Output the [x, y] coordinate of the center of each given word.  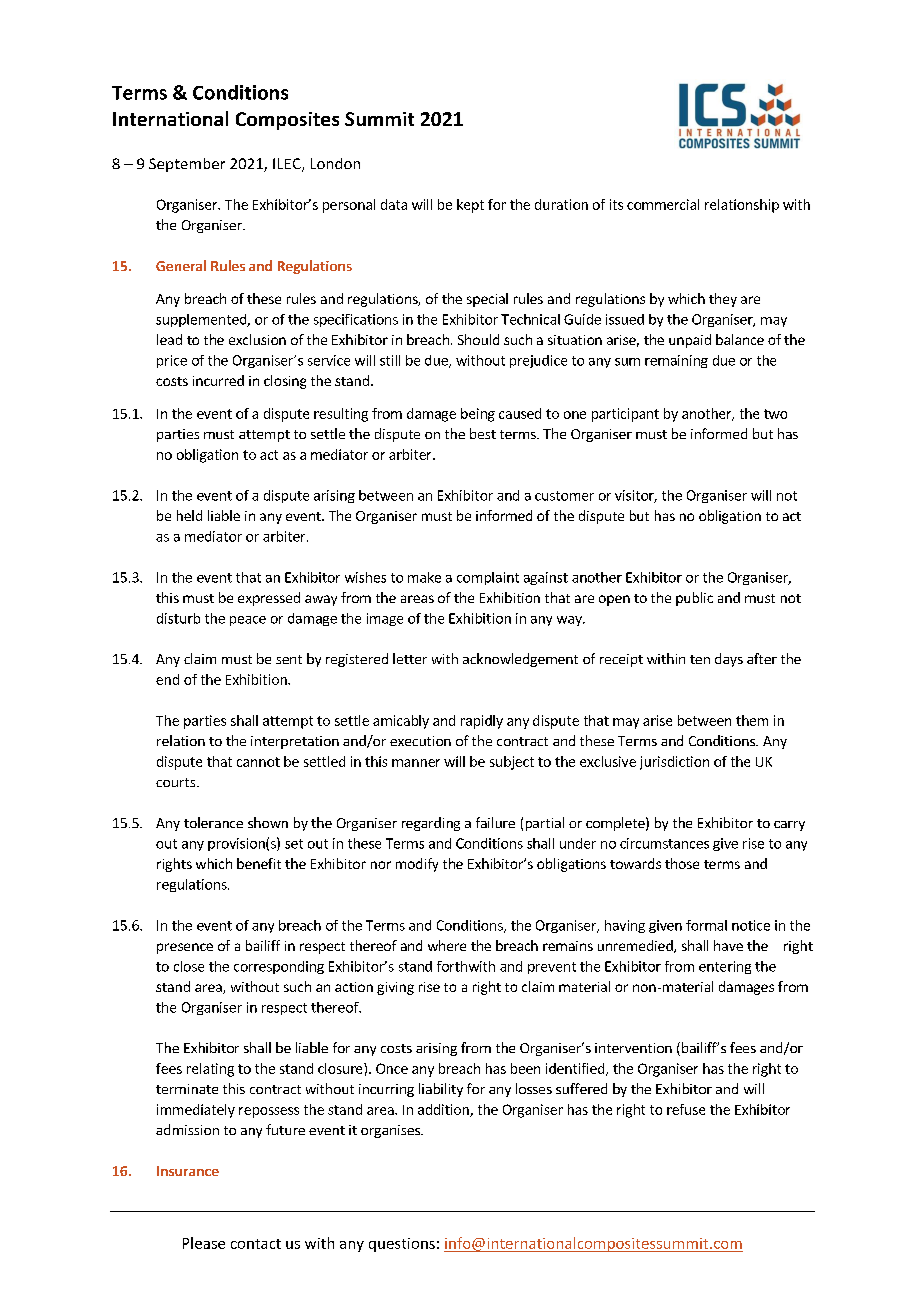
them [752, 720]
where [447, 945]
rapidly [482, 722]
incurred [218, 380]
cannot [258, 762]
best [483, 433]
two [775, 414]
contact [256, 1244]
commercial [663, 204]
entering [725, 967]
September [187, 165]
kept [470, 206]
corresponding [279, 967]
